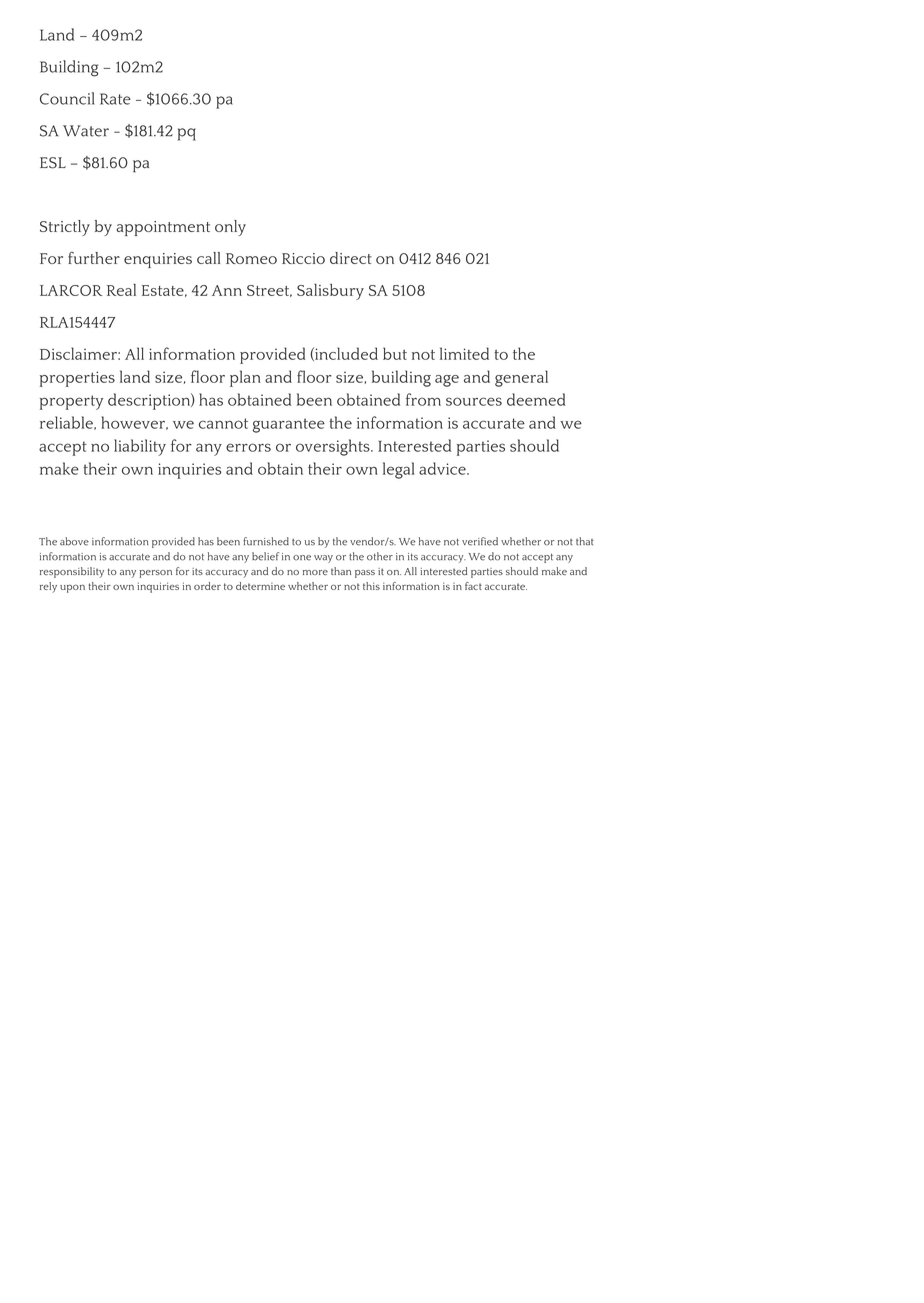  What do you see at coordinates (330, 292) in the screenshot?
I see `Salisbury` at bounding box center [330, 292].
